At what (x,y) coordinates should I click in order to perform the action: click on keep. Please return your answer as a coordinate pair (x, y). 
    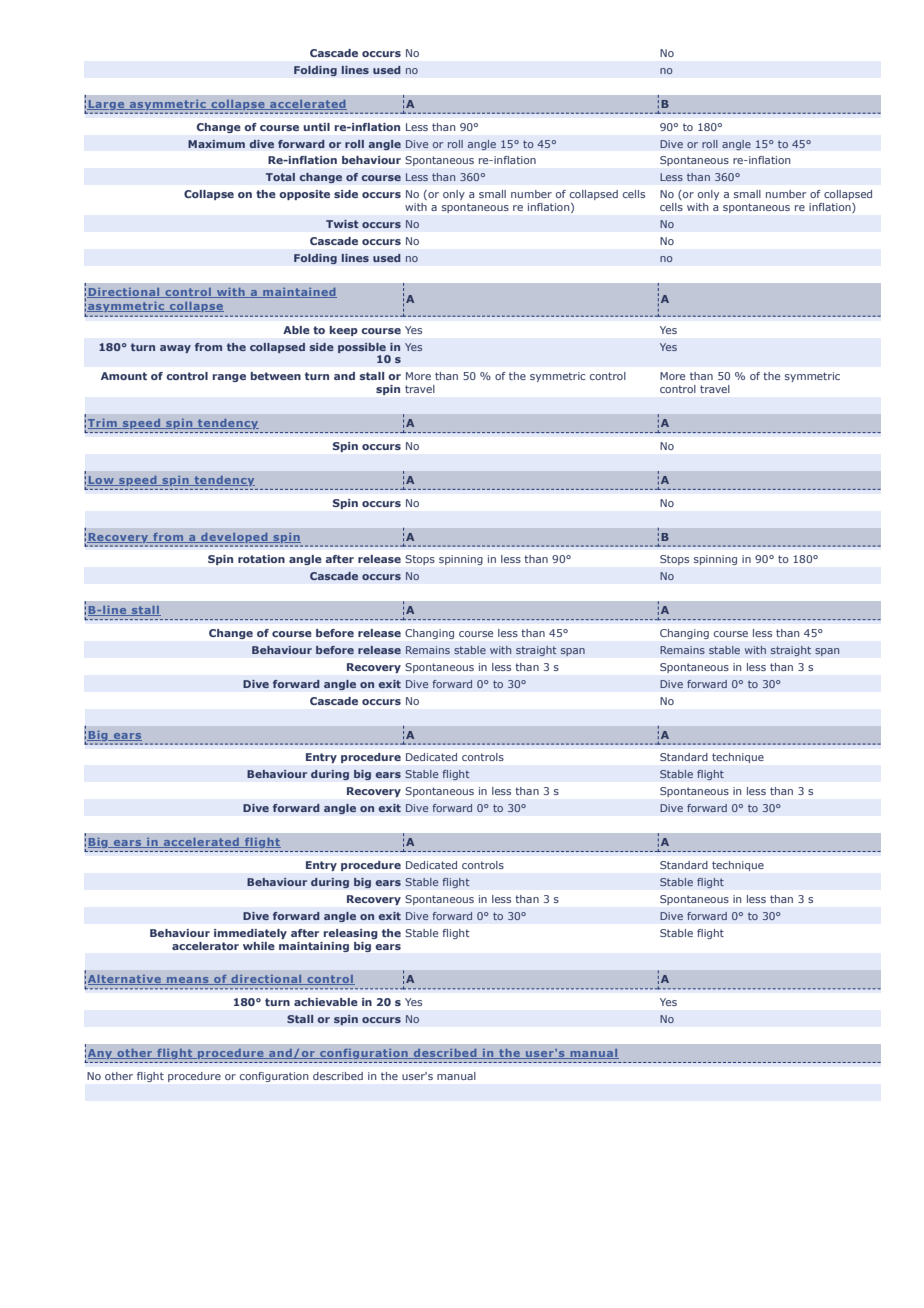
    Looking at the image, I should click on (344, 331).
